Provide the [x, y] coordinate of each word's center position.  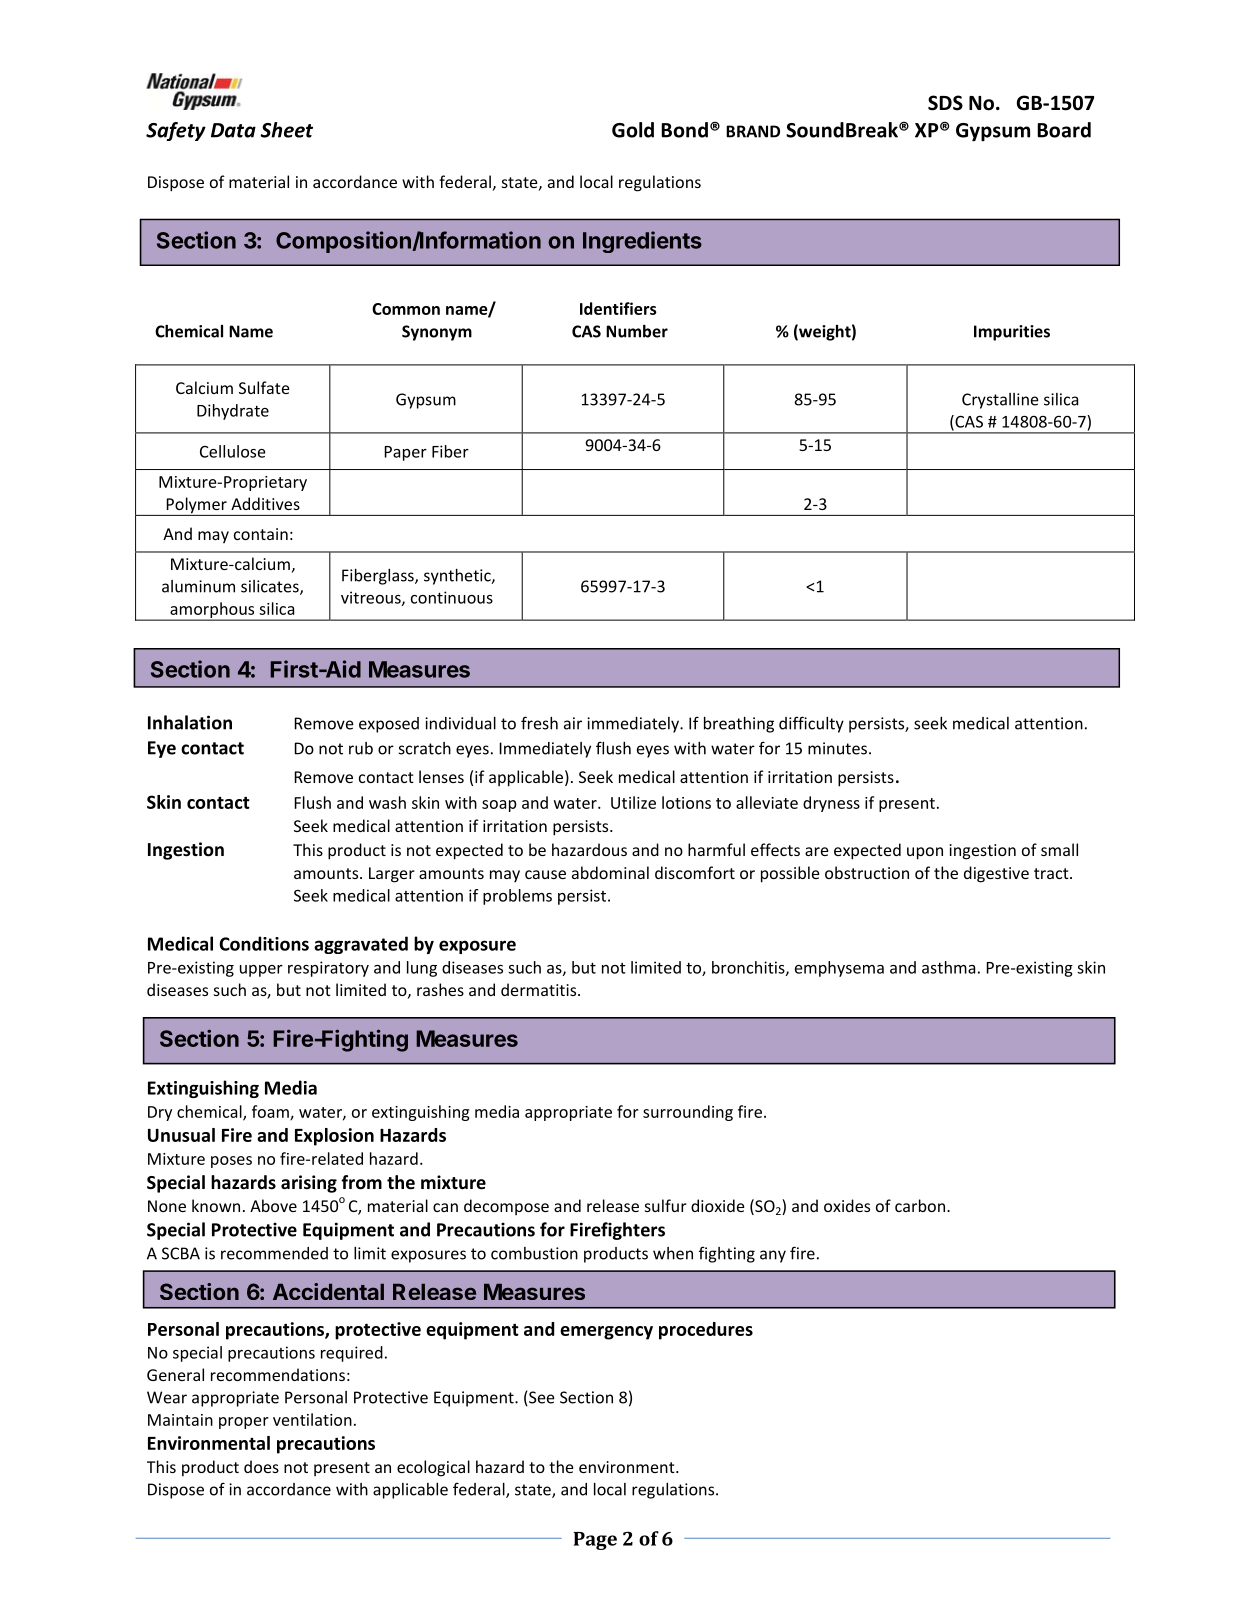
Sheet [286, 130]
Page [595, 1541]
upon [925, 853]
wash [387, 802]
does [261, 1466]
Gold [633, 130]
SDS [945, 103]
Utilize [633, 802]
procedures [706, 1331]
